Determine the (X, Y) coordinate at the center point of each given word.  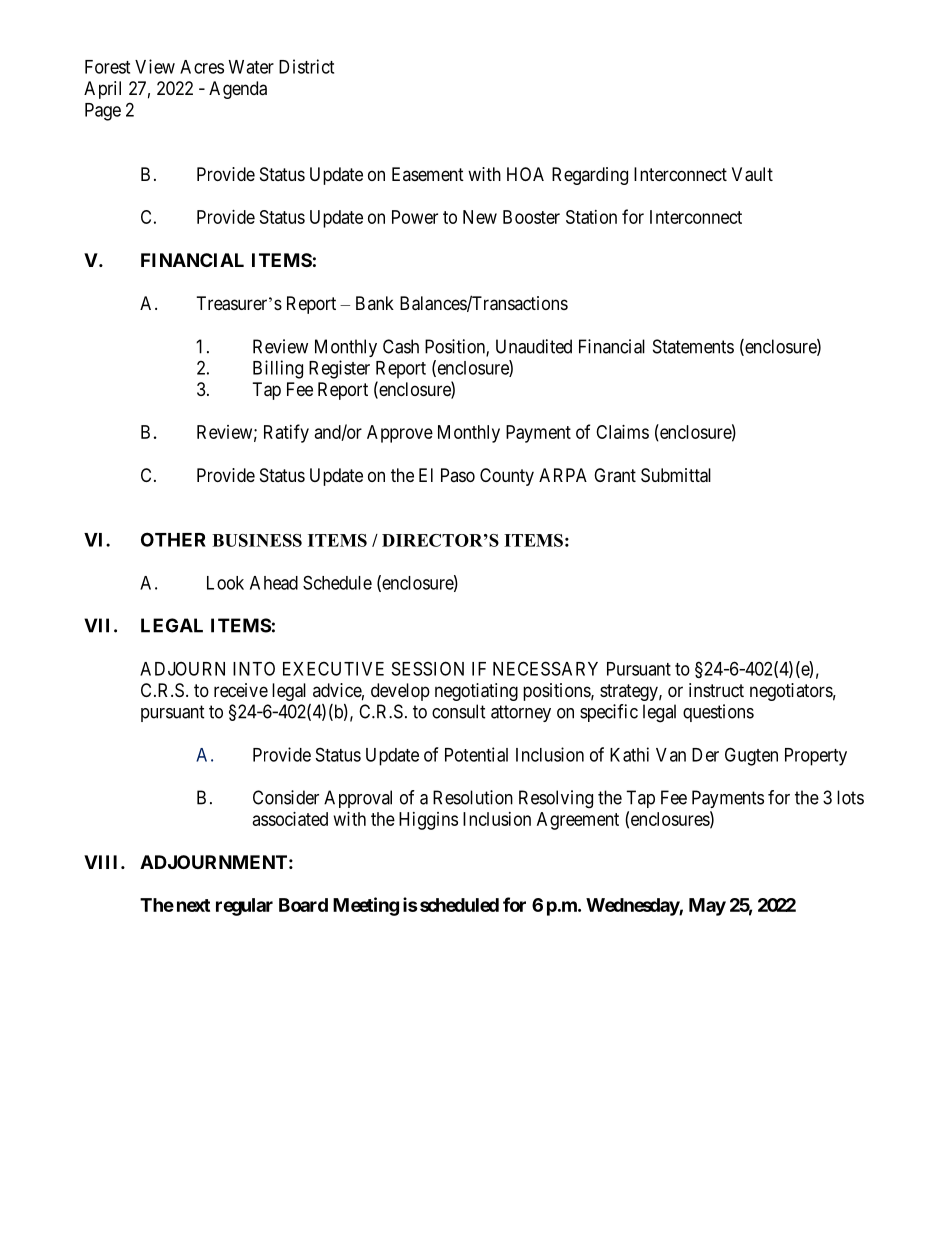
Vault (752, 174)
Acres (202, 67)
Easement (428, 174)
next (193, 905)
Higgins (428, 821)
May (707, 907)
